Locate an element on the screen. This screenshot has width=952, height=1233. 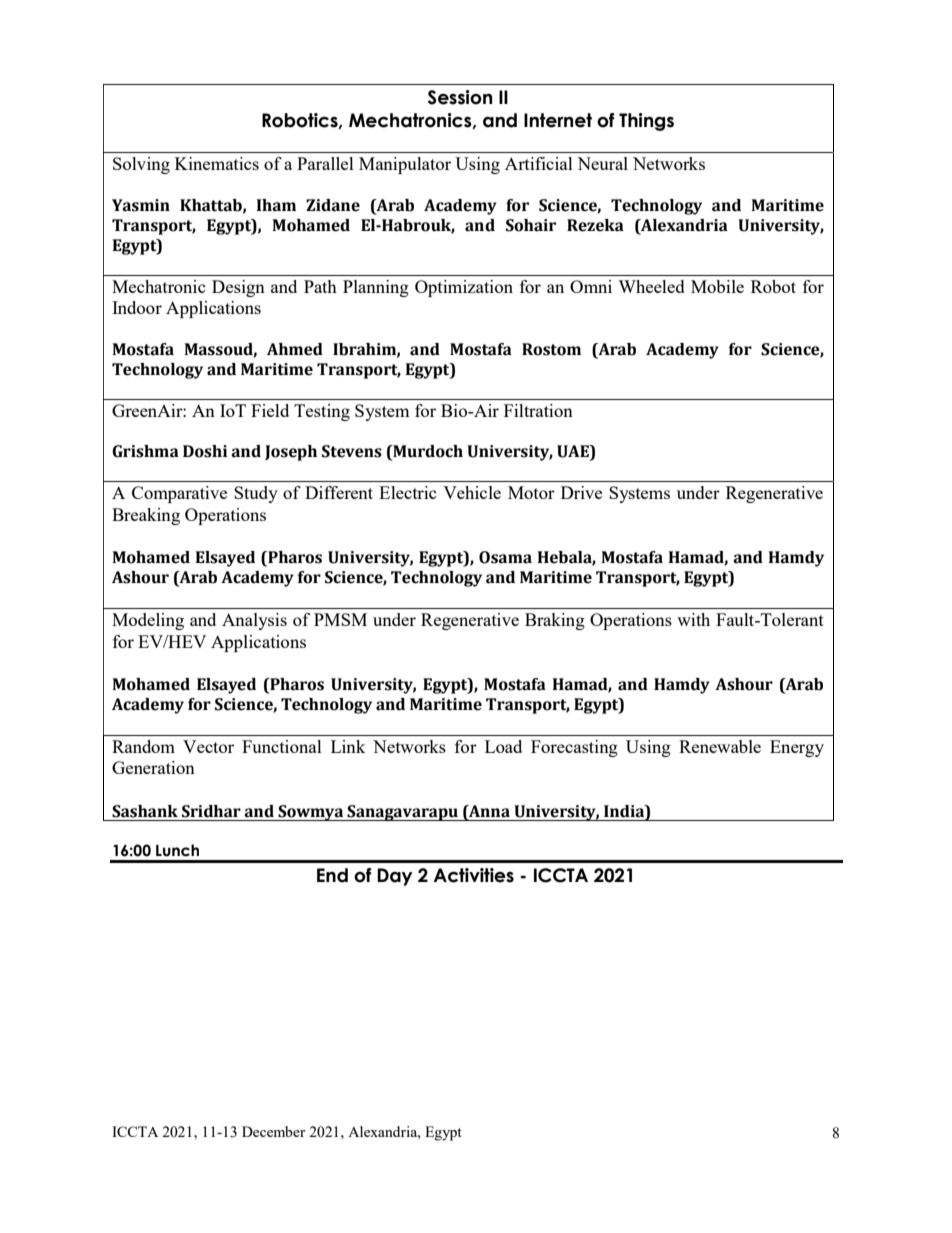
Session is located at coordinates (460, 97).
